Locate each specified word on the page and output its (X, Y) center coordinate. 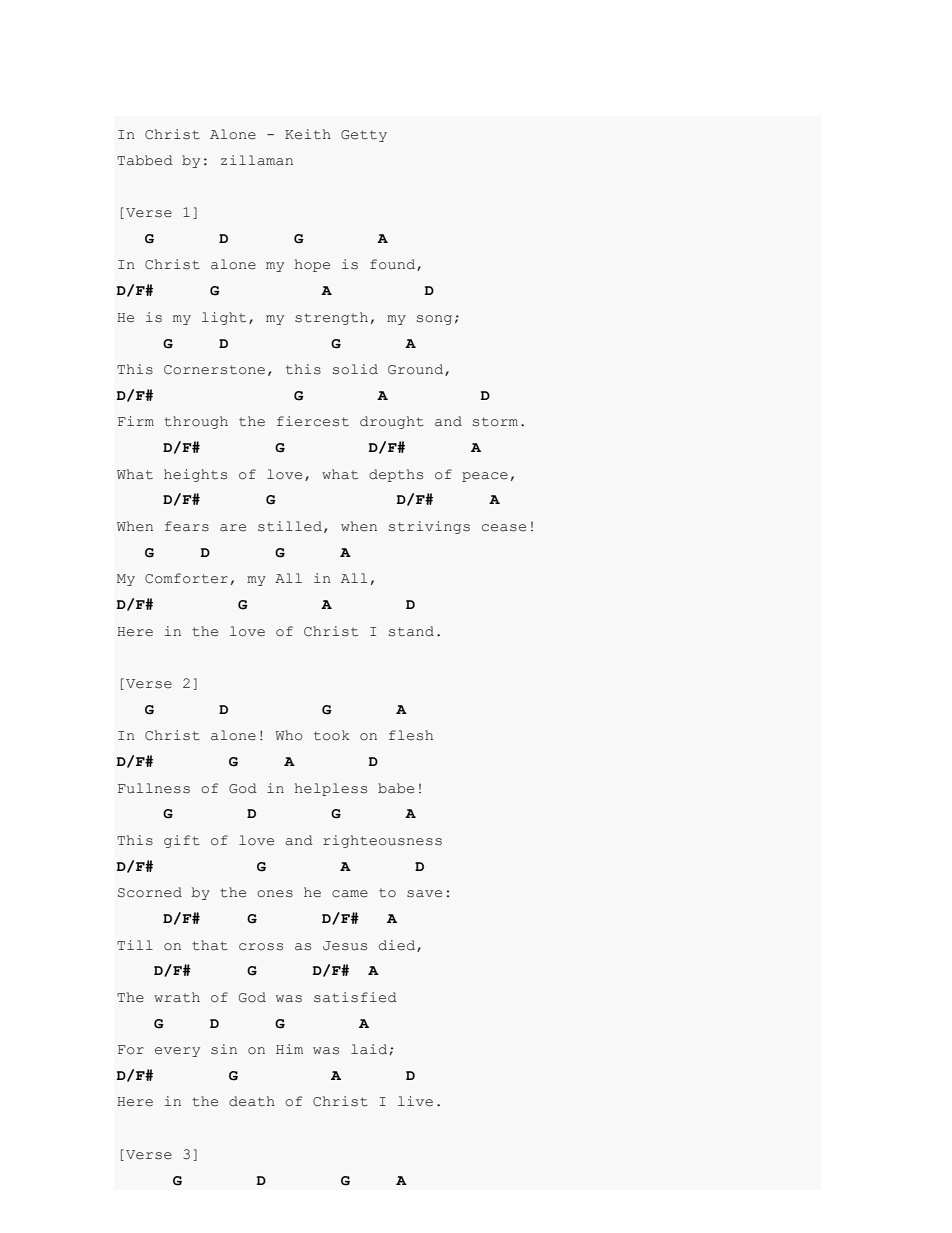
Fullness (154, 788)
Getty (364, 136)
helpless (331, 789)
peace (485, 477)
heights (195, 475)
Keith (308, 134)
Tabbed (145, 160)
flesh (411, 735)
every (177, 1052)
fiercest (313, 421)
